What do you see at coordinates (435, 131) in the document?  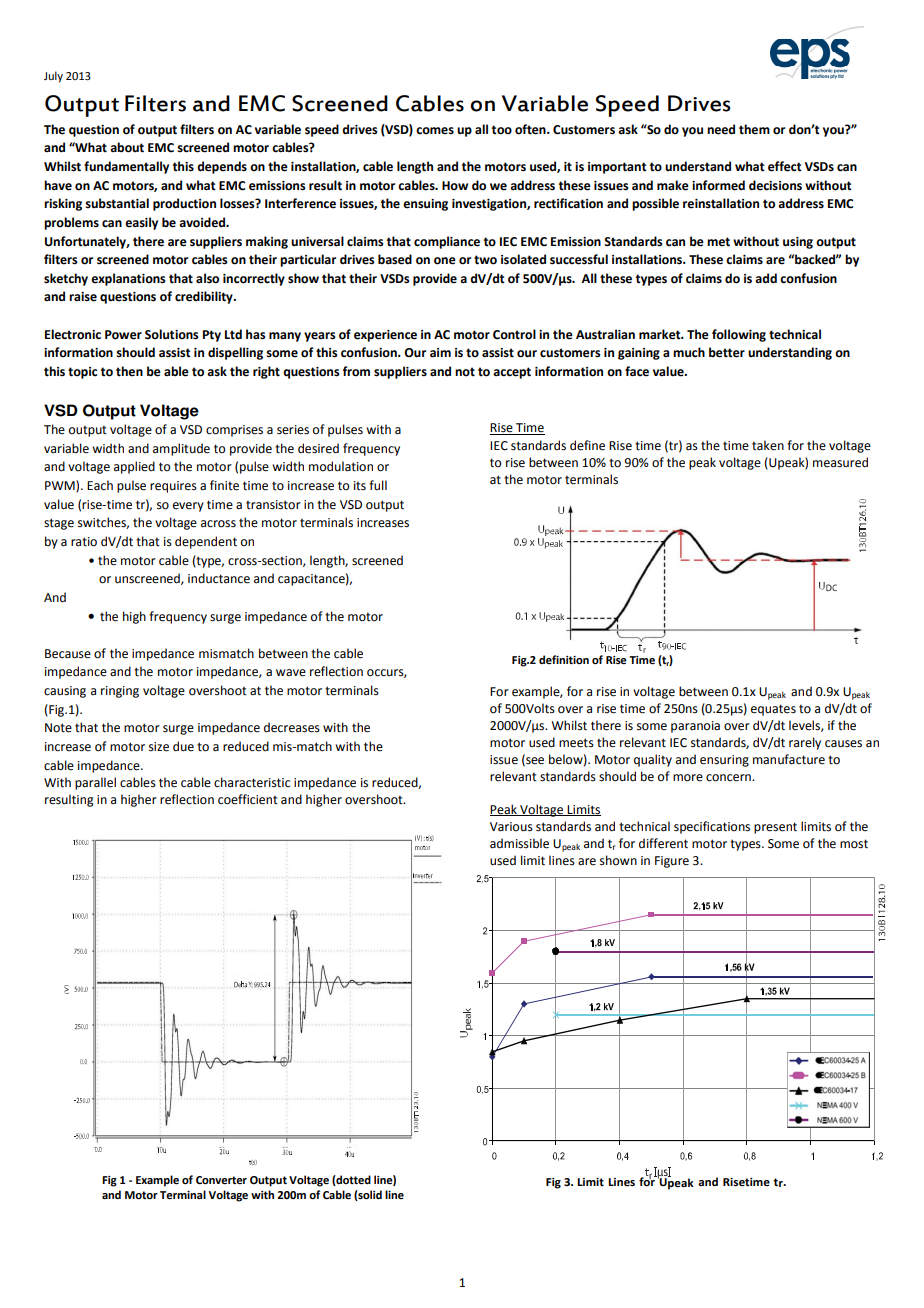 I see `comes` at bounding box center [435, 131].
